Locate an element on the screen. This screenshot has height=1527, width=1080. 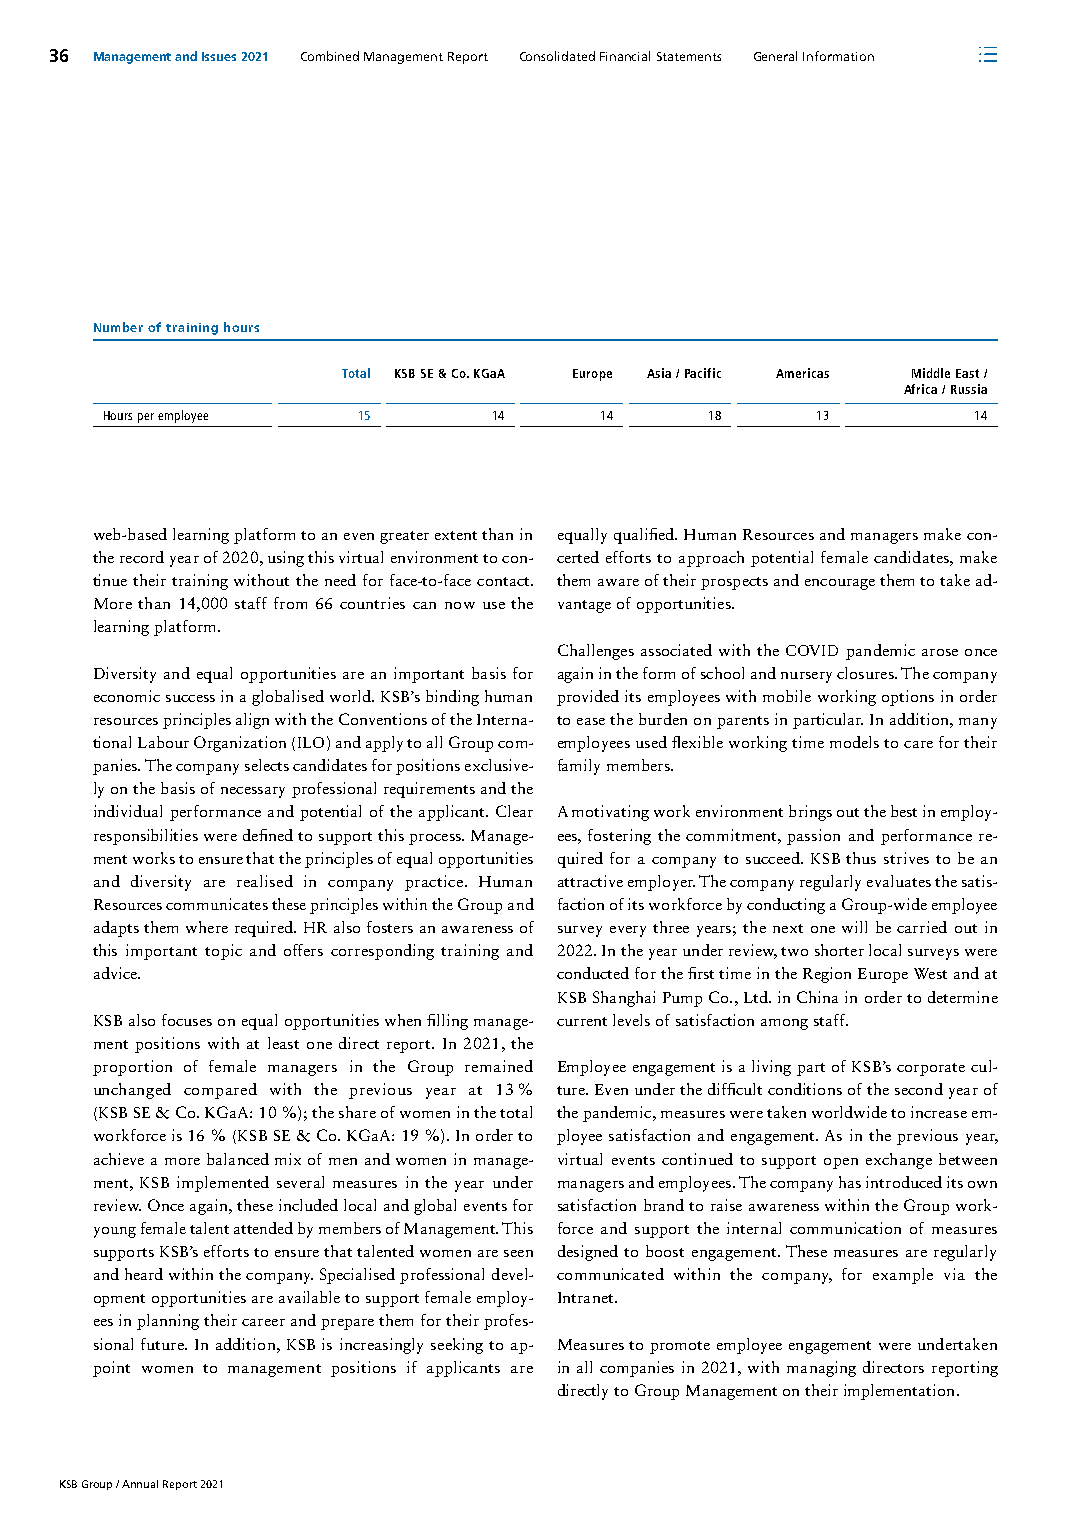
seeking is located at coordinates (457, 1346).
